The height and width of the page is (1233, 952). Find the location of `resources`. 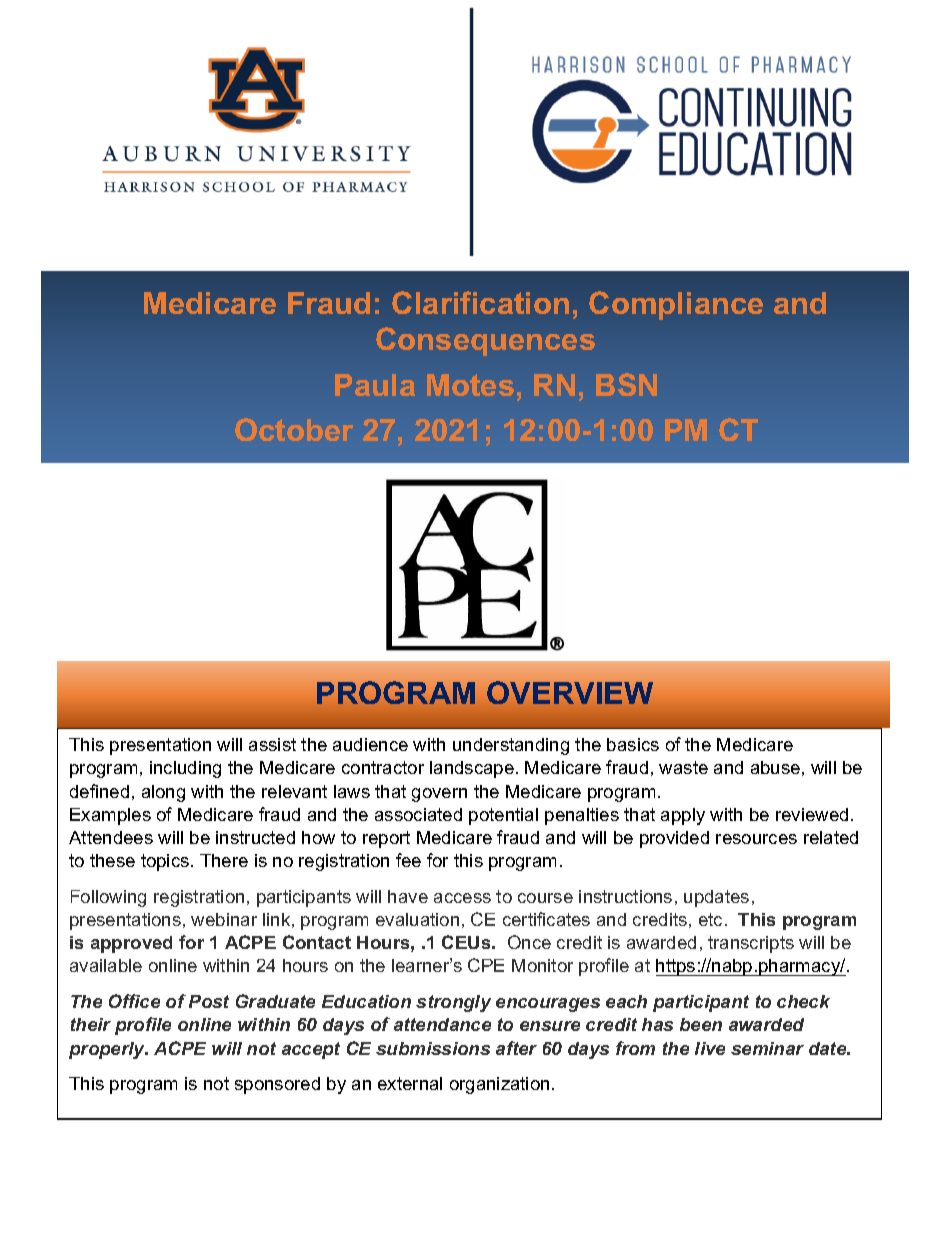

resources is located at coordinates (756, 839).
